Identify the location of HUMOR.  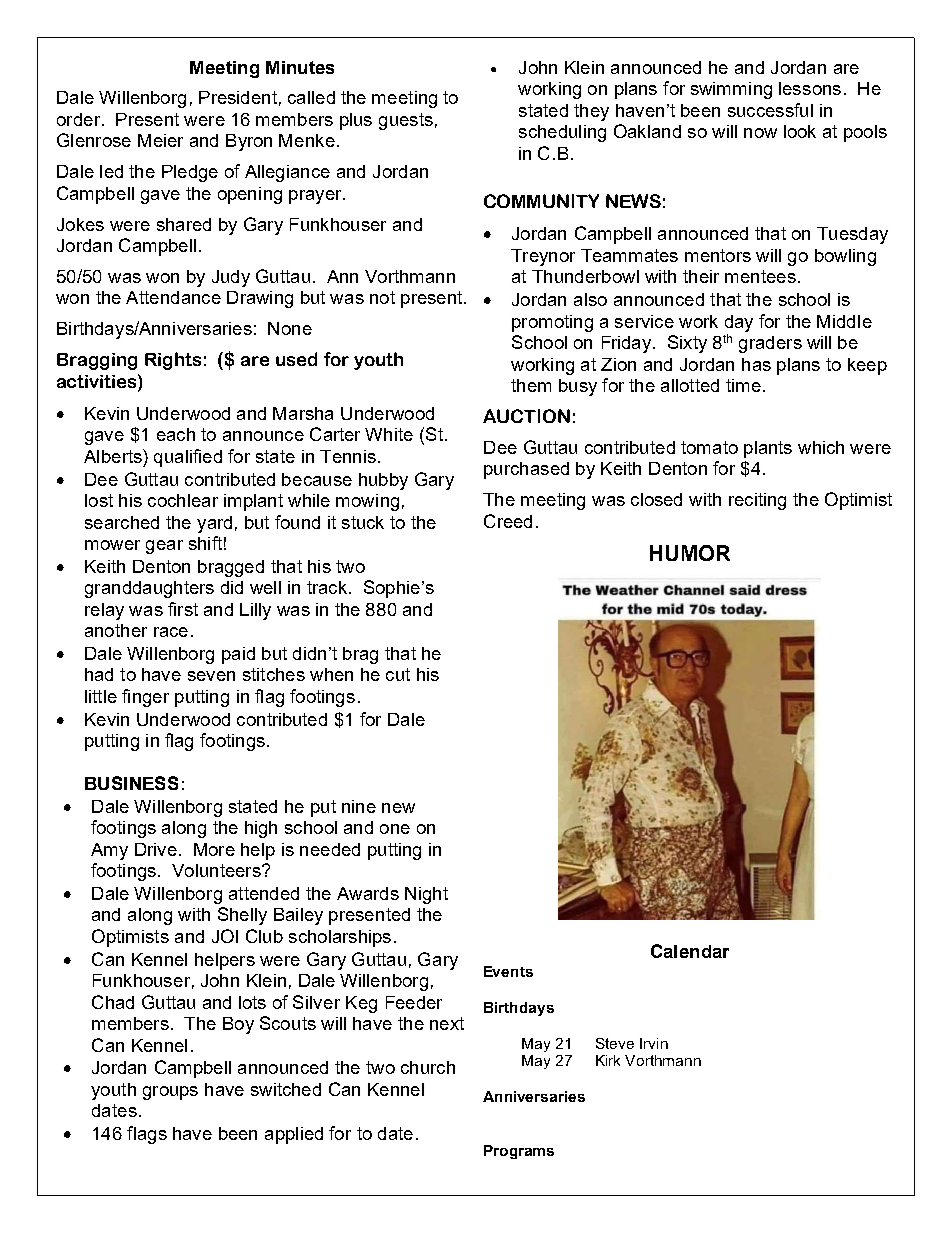
(690, 553).
